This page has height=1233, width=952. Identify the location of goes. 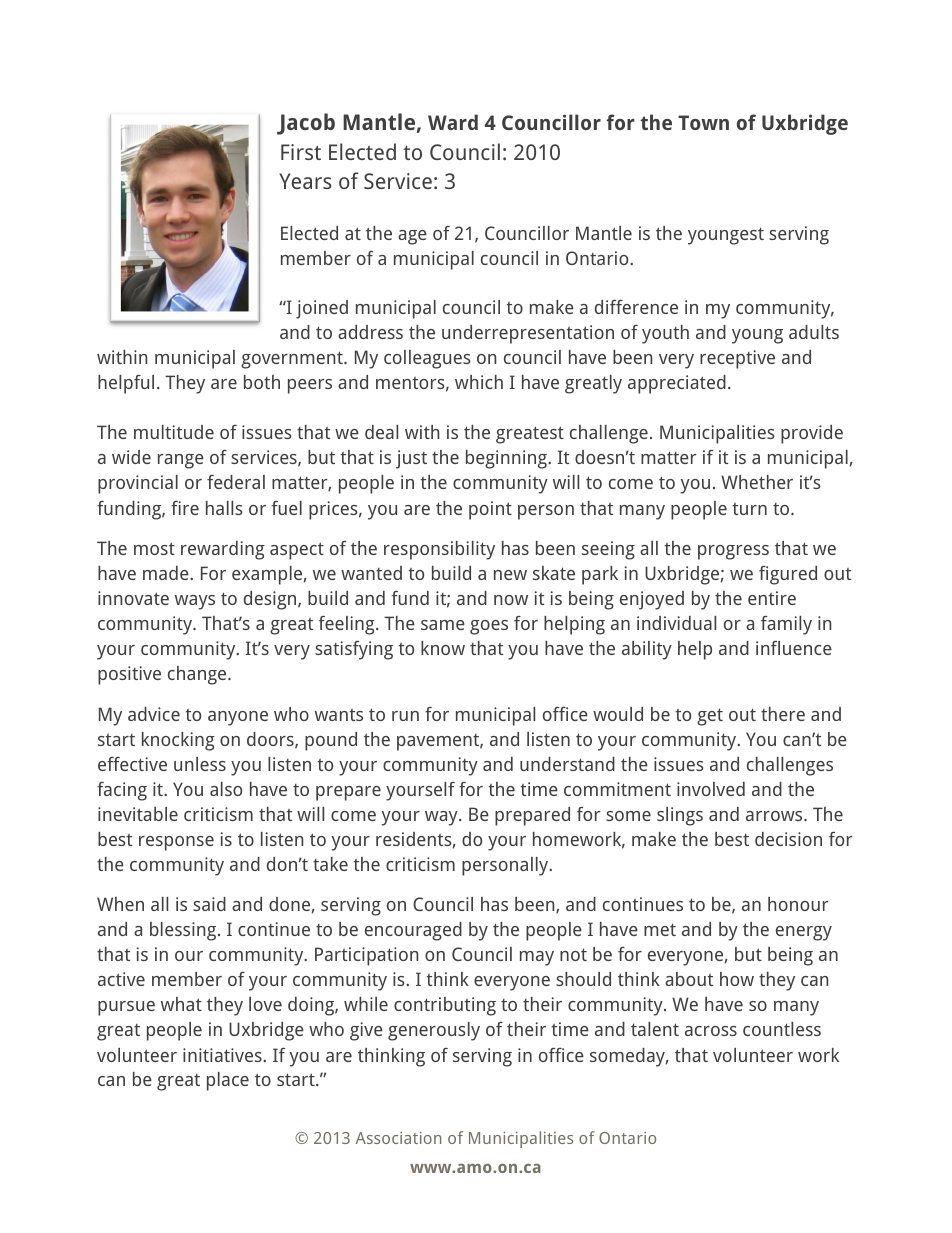
(489, 627).
